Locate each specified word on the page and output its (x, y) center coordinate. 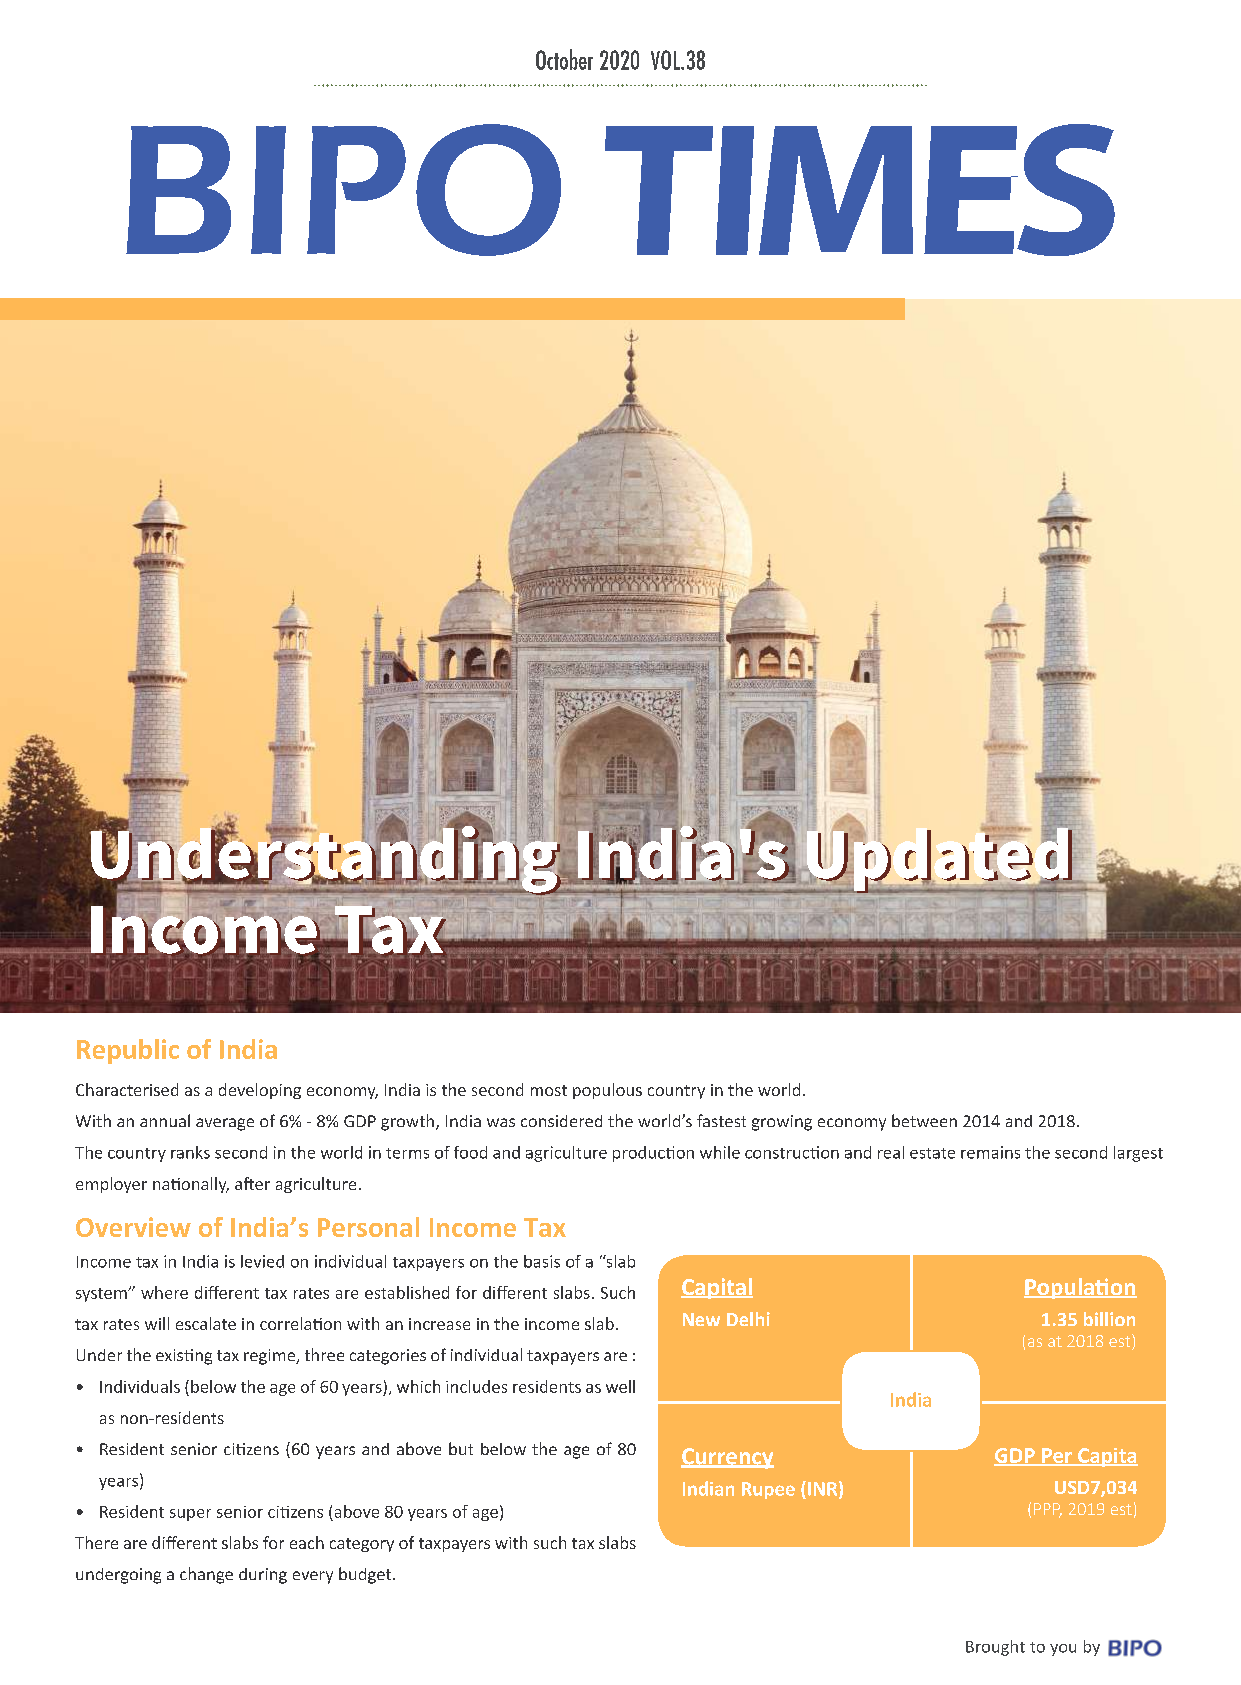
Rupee (768, 1490)
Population (1080, 1288)
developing (260, 1091)
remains (990, 1152)
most (549, 1090)
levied (262, 1261)
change (206, 1575)
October (564, 59)
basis (542, 1261)
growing (782, 1123)
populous (607, 1091)
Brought (995, 1648)
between (924, 1120)
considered (561, 1121)
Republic (128, 1051)
